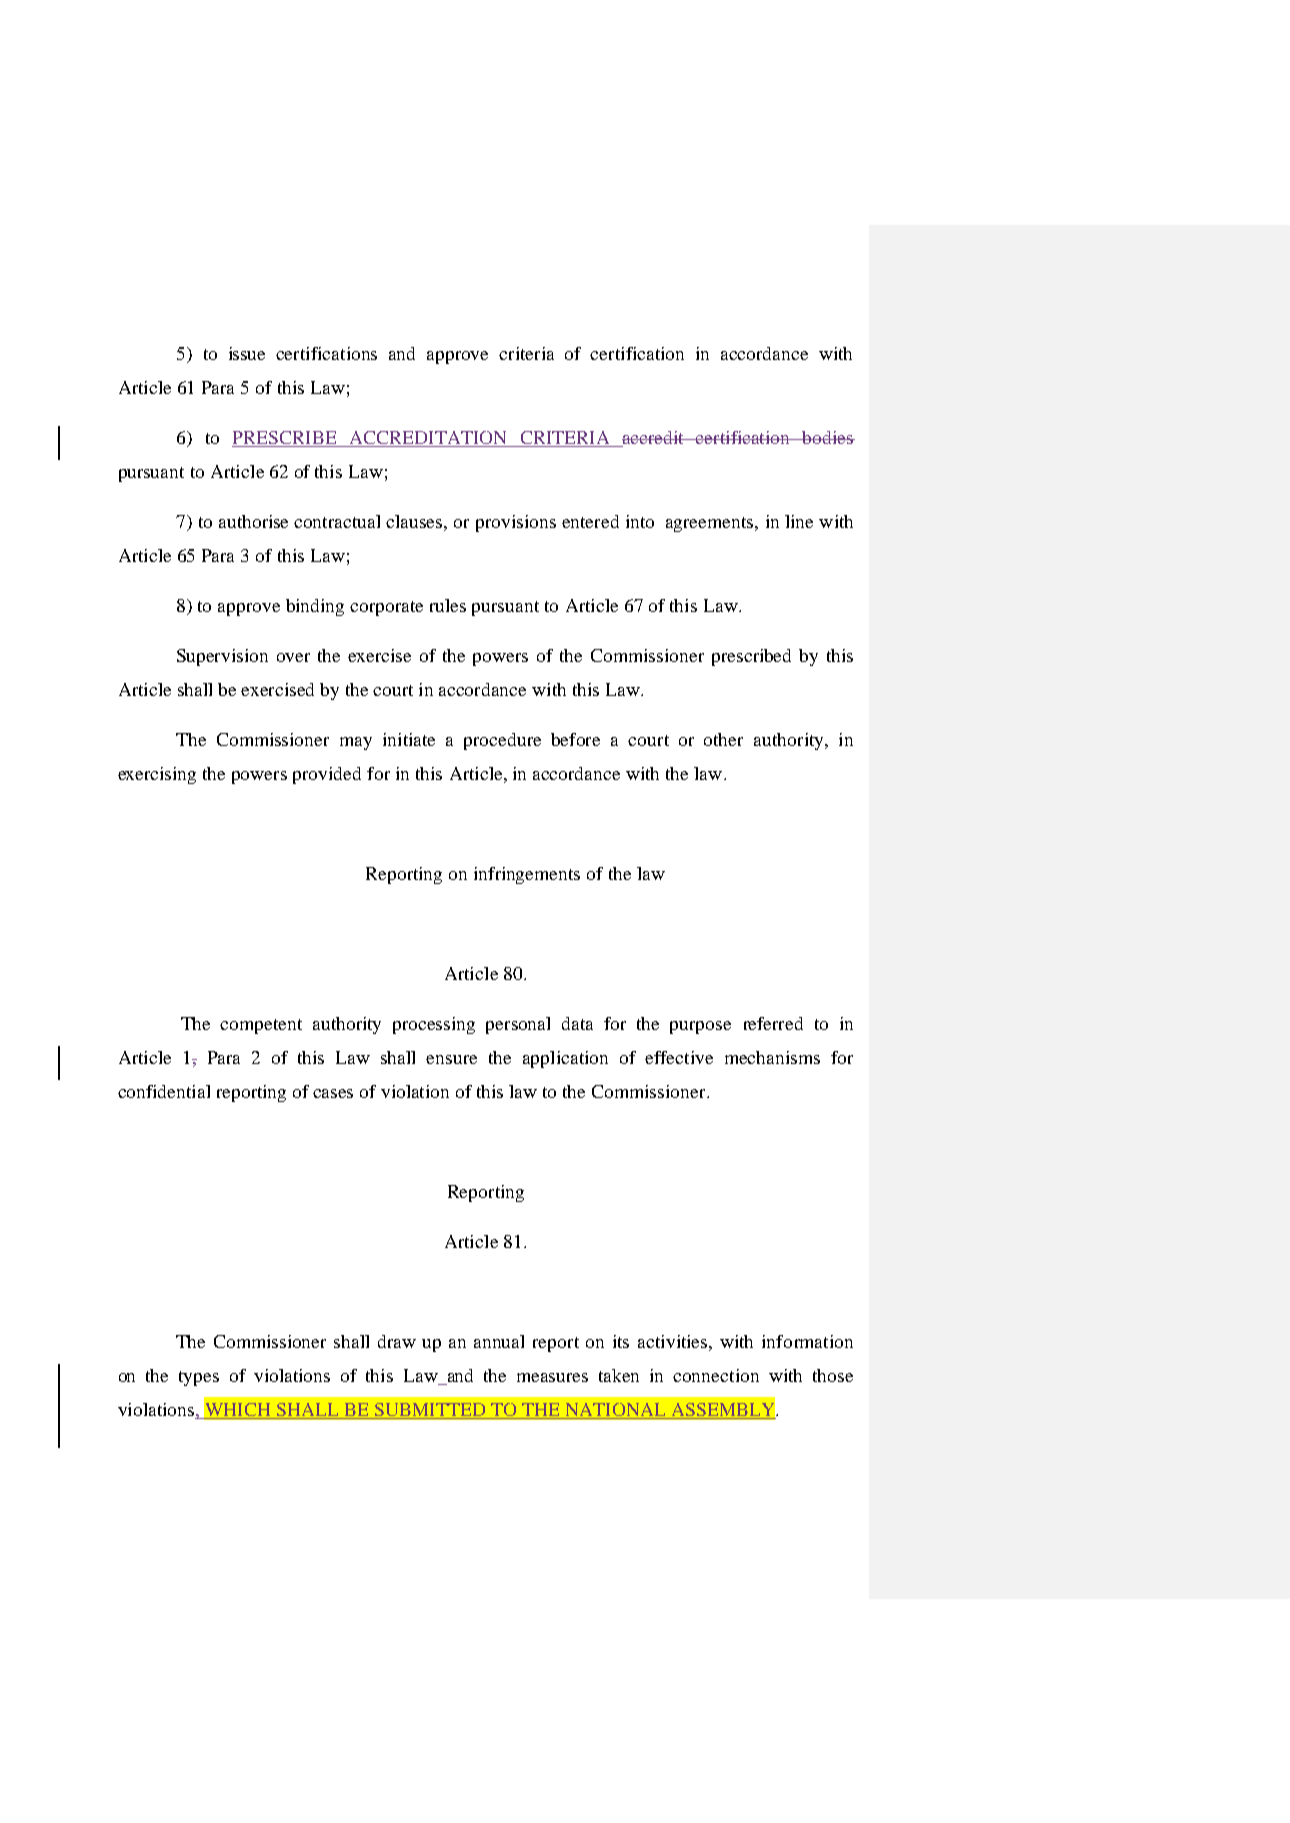  I want to click on provisions, so click(516, 523).
